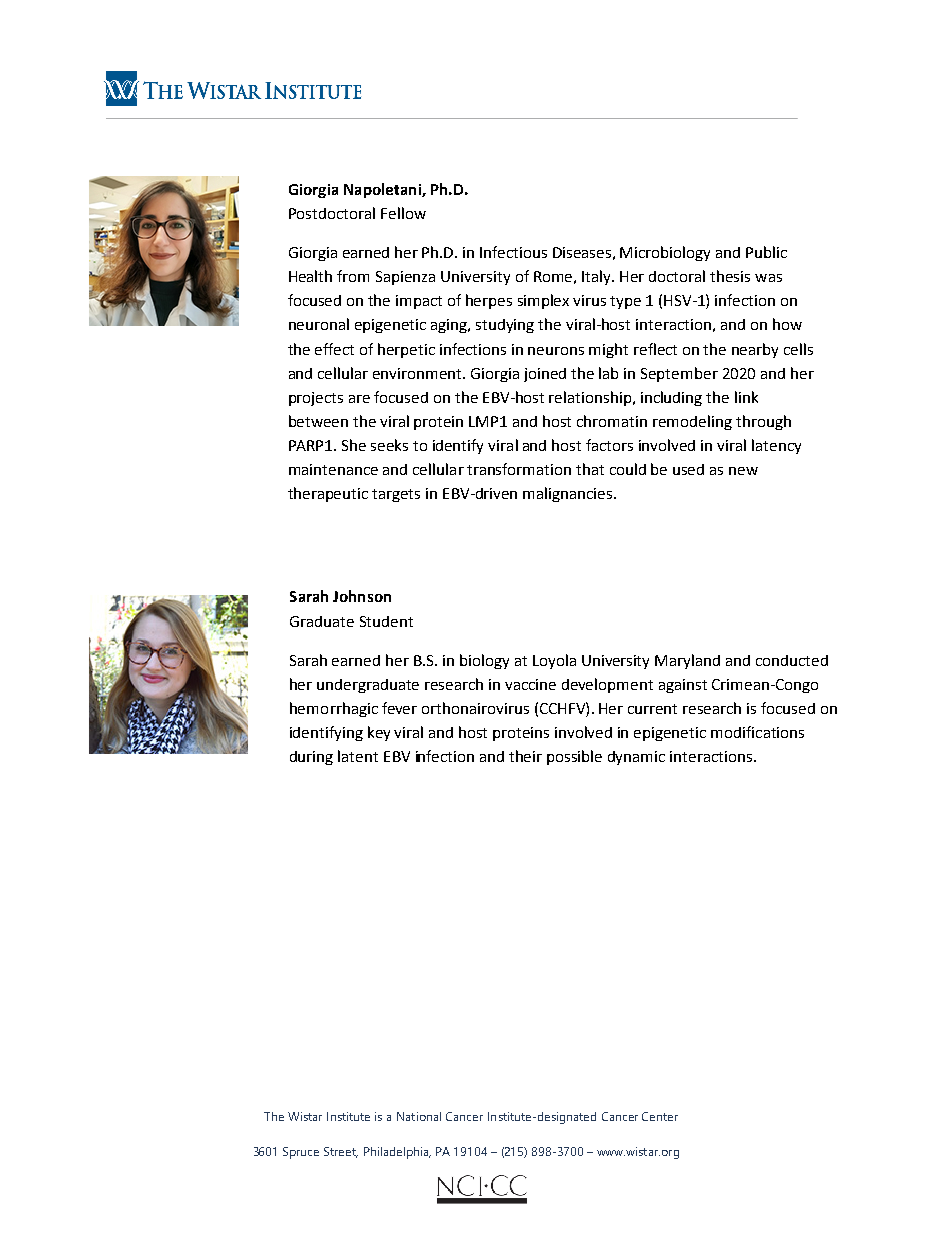 The width and height of the screenshot is (952, 1233). What do you see at coordinates (513, 252) in the screenshot?
I see `Infectious` at bounding box center [513, 252].
